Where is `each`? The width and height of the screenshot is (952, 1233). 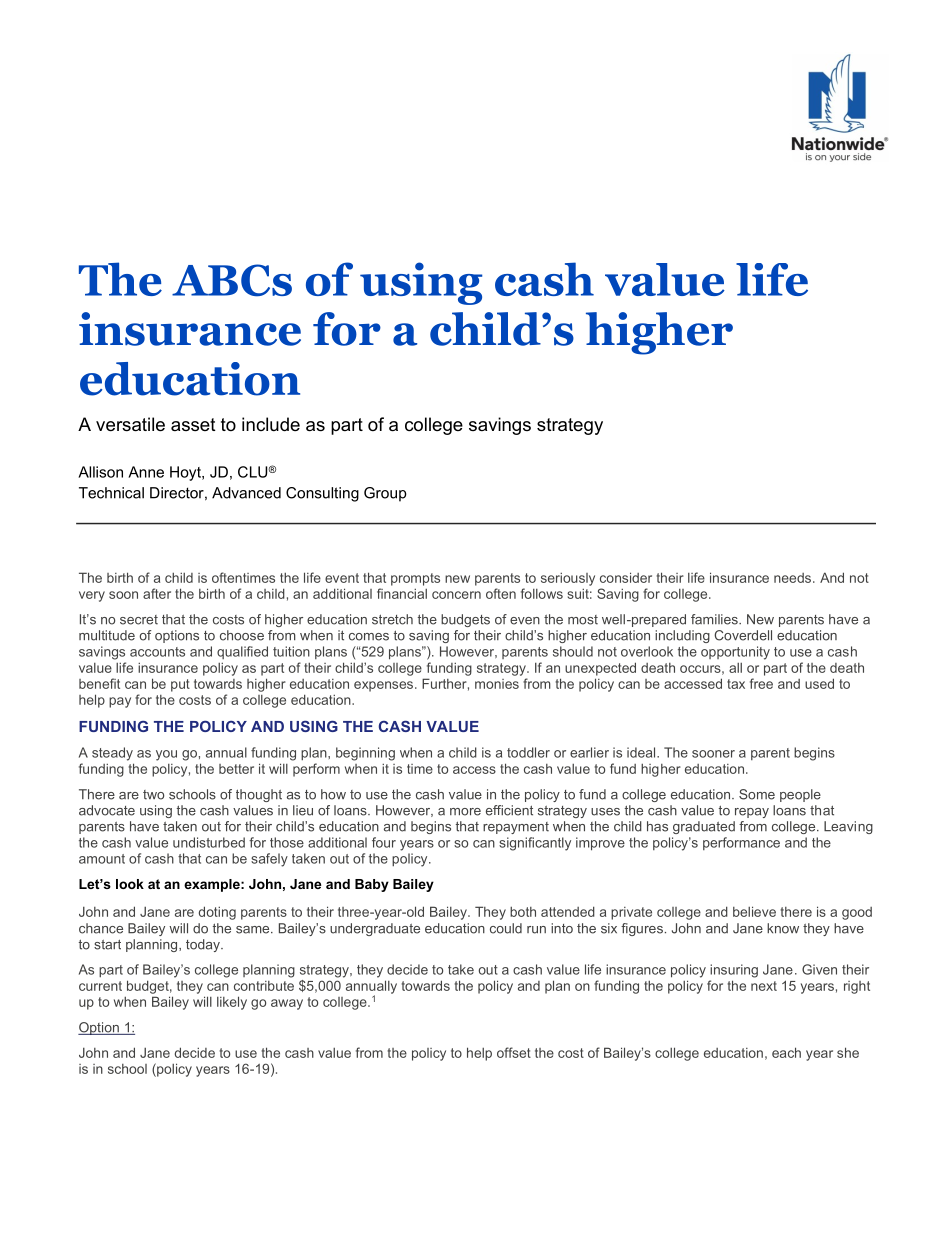
each is located at coordinates (786, 1052).
